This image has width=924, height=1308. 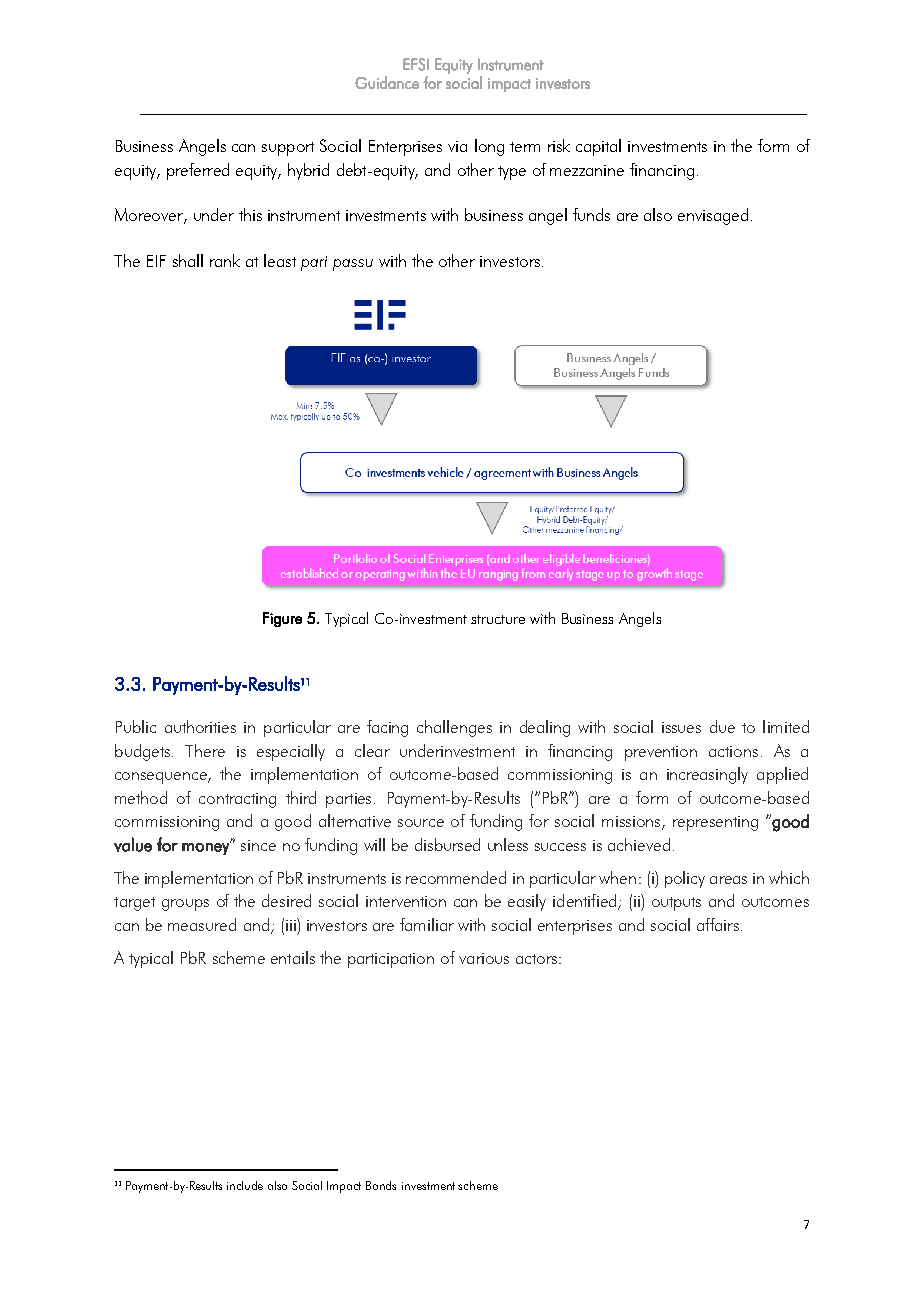 What do you see at coordinates (185, 905) in the image?
I see `groups` at bounding box center [185, 905].
